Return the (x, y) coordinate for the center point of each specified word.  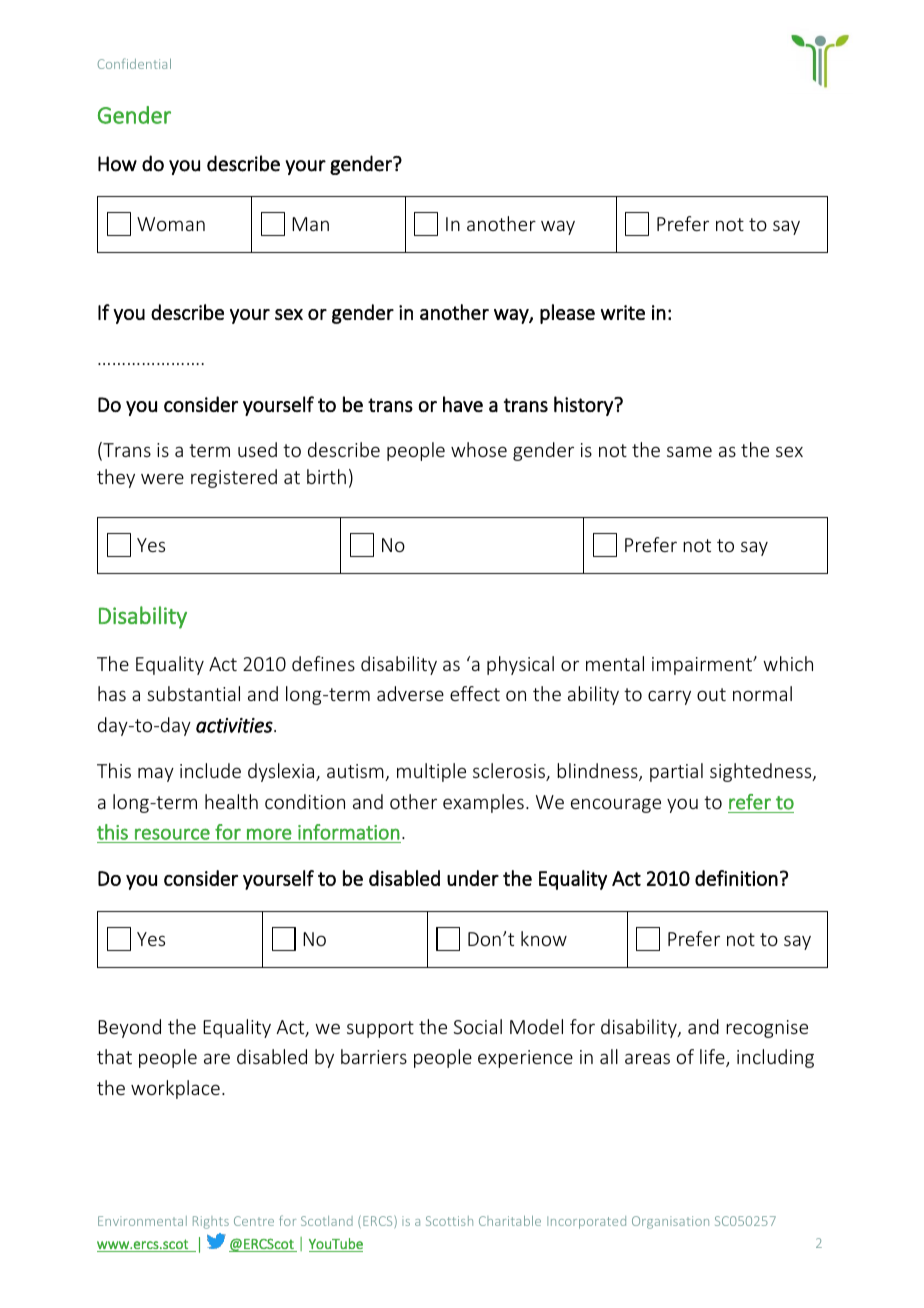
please (567, 314)
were (162, 478)
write (623, 312)
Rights (211, 1222)
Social (478, 1026)
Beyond (129, 1028)
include (210, 770)
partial (676, 772)
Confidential (134, 63)
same (689, 451)
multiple (431, 772)
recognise (767, 1029)
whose (479, 449)
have (463, 404)
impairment (703, 666)
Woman (171, 224)
